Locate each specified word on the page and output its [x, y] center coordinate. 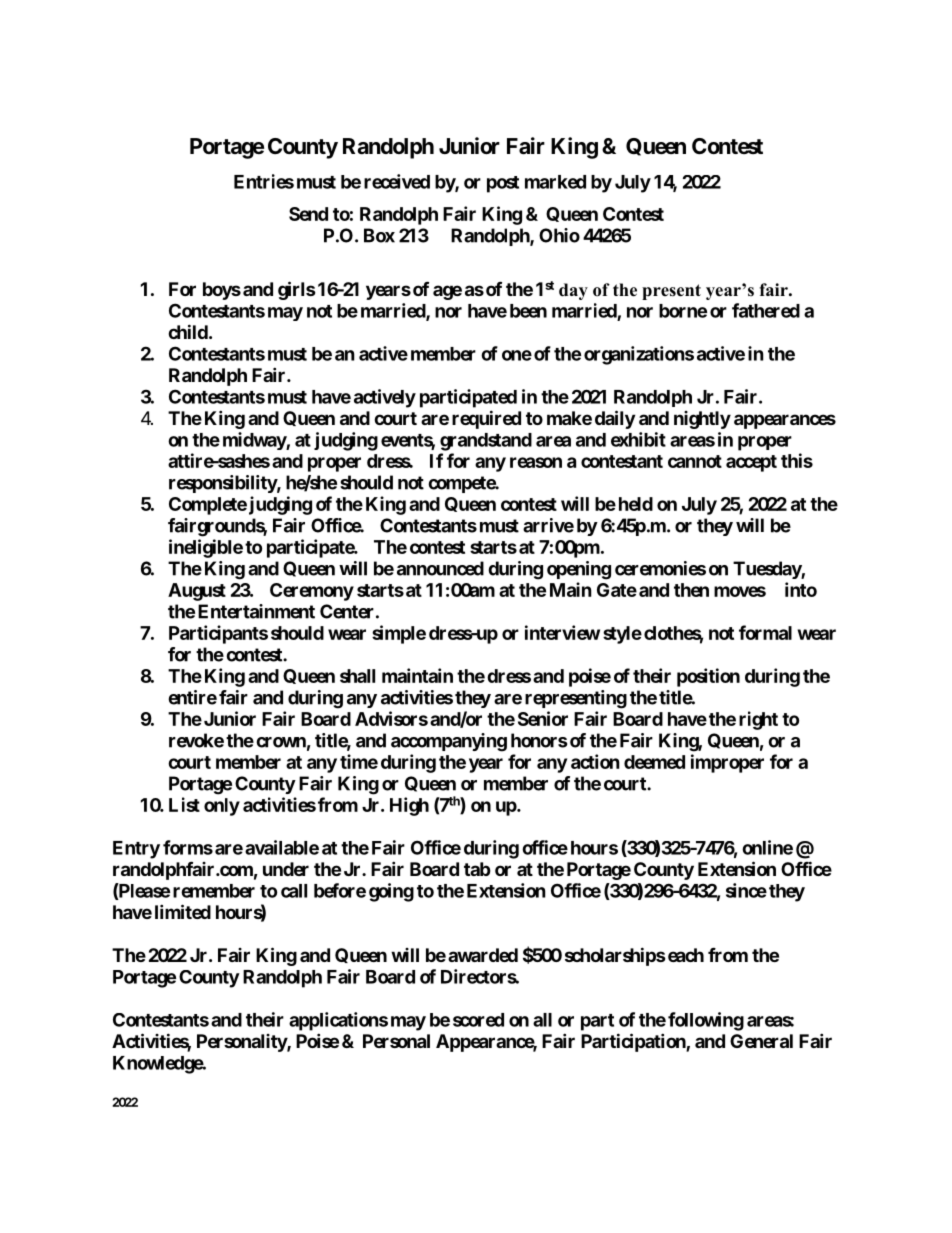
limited [183, 911]
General [761, 1041]
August [197, 592]
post [503, 184]
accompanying [449, 742]
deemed [654, 762]
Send [308, 214]
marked [555, 182]
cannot [695, 461]
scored [478, 1020]
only [222, 807]
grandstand [486, 442]
